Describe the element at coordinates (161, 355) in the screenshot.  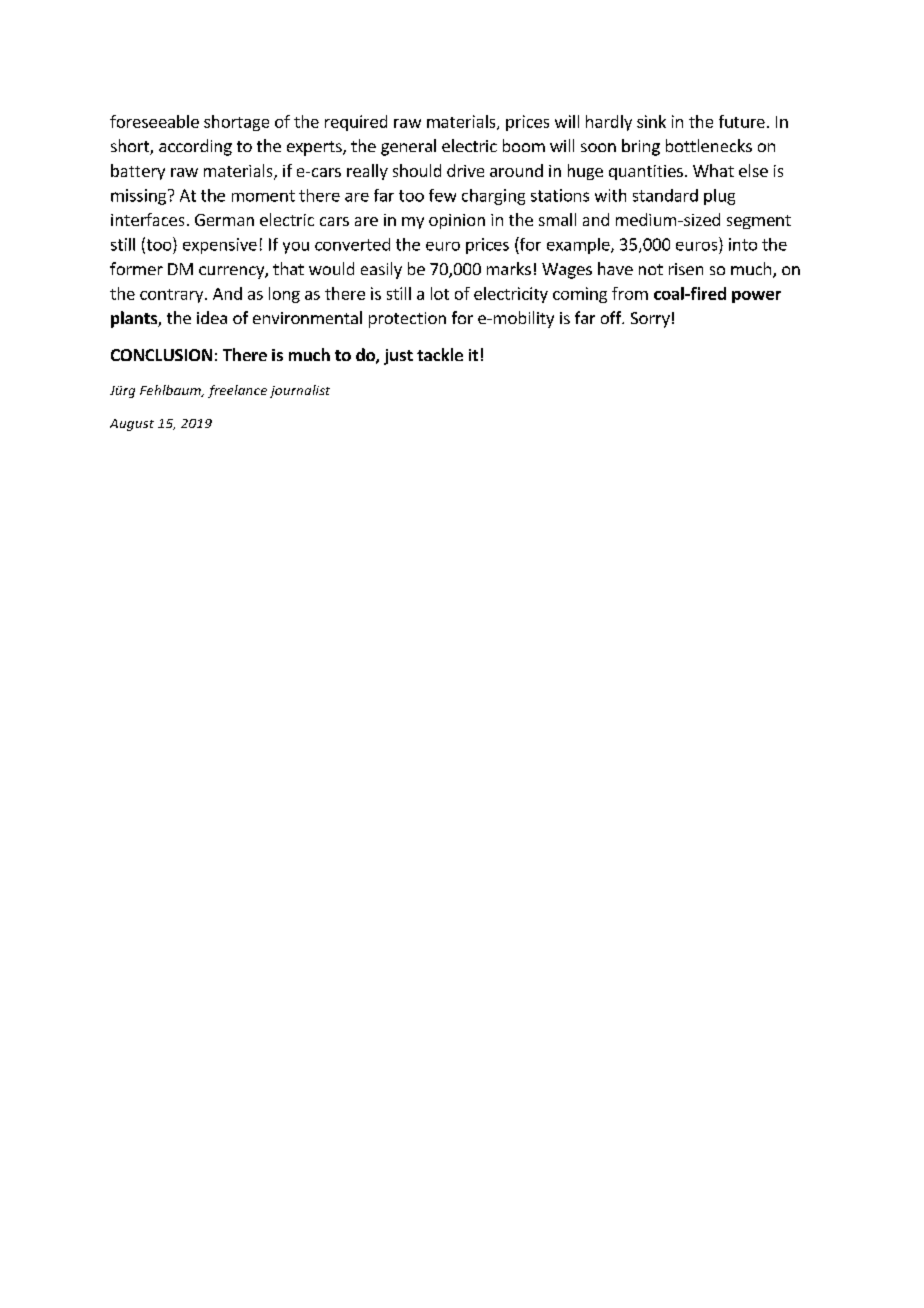
I see `CONCLUSION` at that location.
